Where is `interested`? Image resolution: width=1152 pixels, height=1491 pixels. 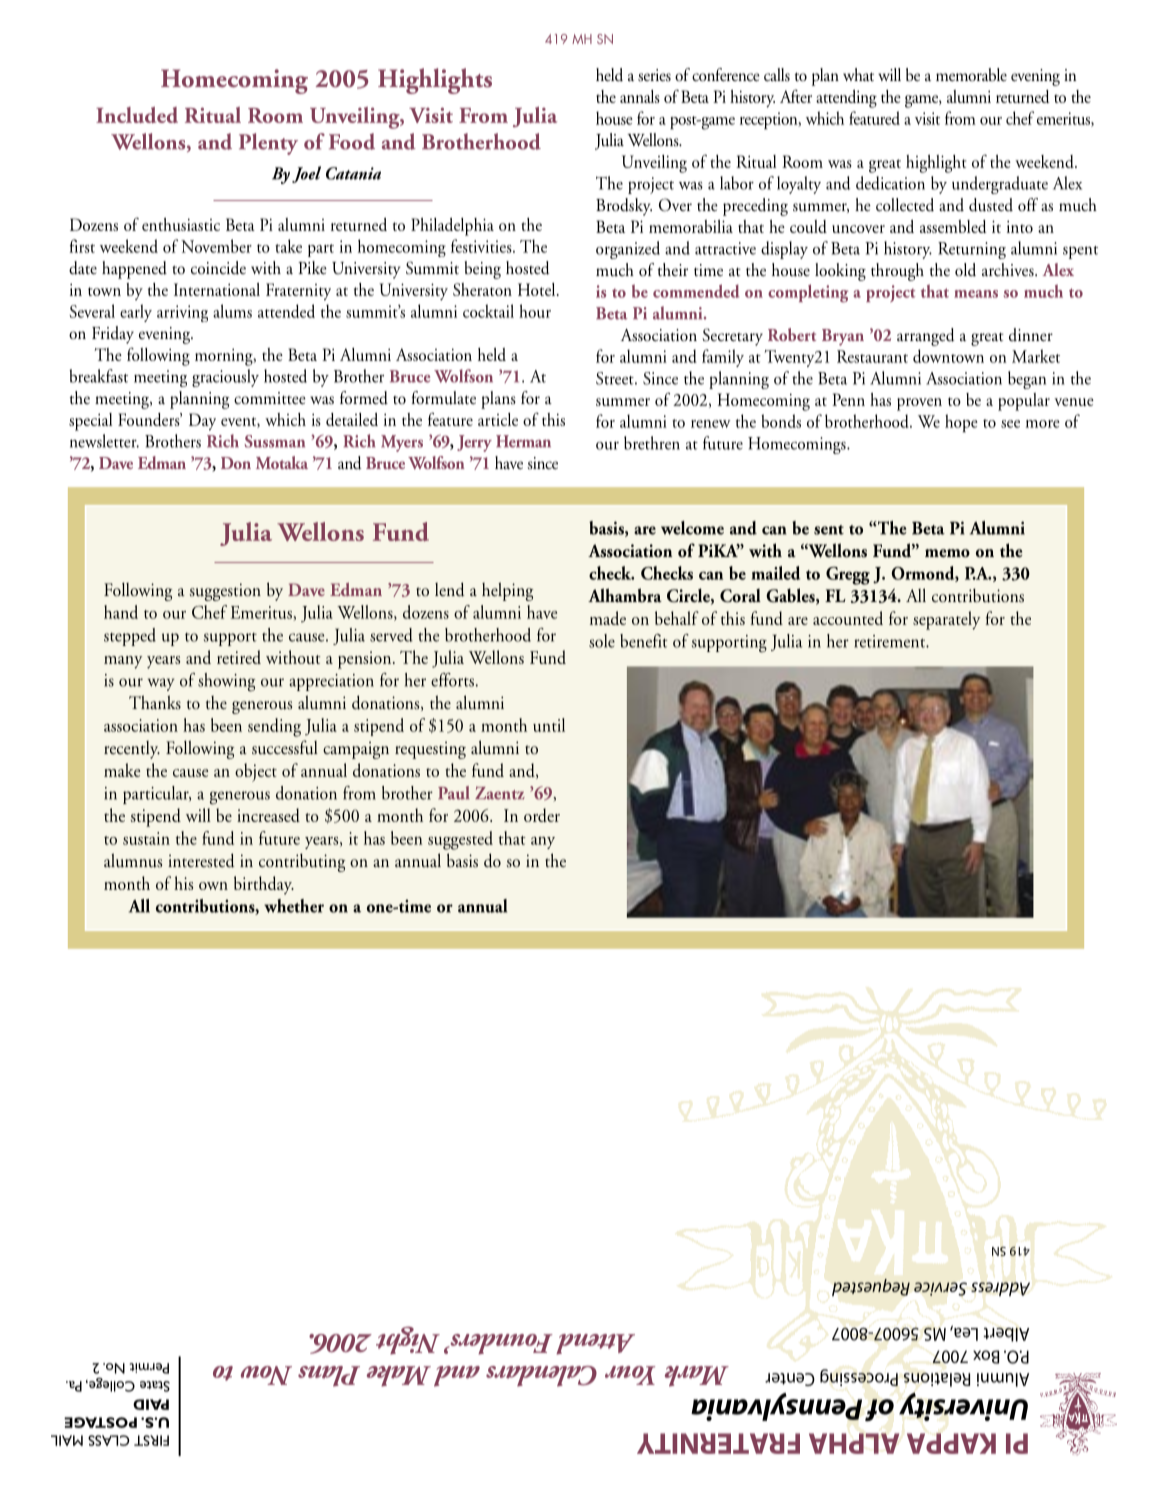
interested is located at coordinates (201, 860).
